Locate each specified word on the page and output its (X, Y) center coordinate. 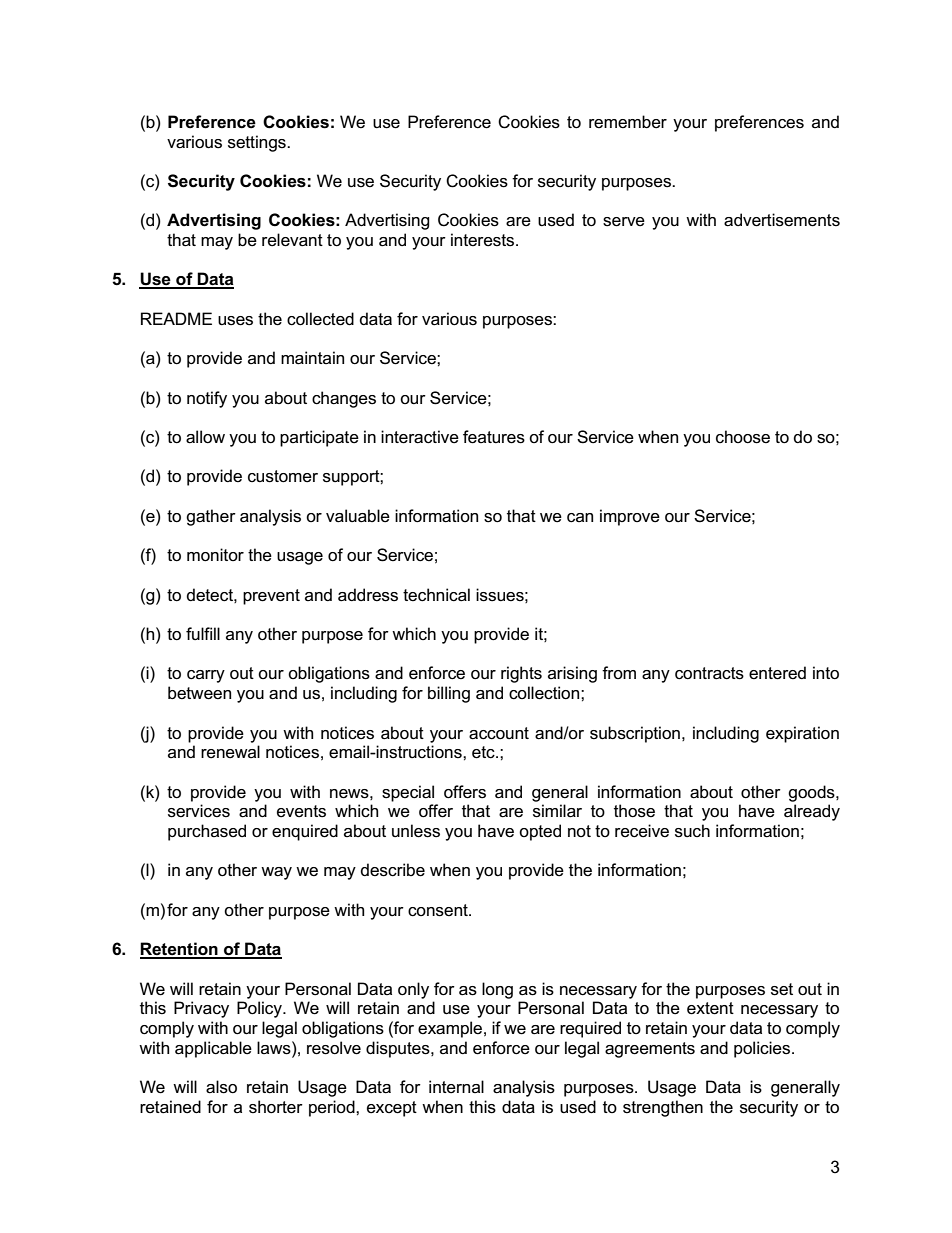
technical (436, 595)
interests (484, 240)
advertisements (782, 220)
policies (763, 1049)
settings (258, 143)
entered (777, 673)
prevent (271, 597)
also (221, 1087)
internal (456, 1087)
